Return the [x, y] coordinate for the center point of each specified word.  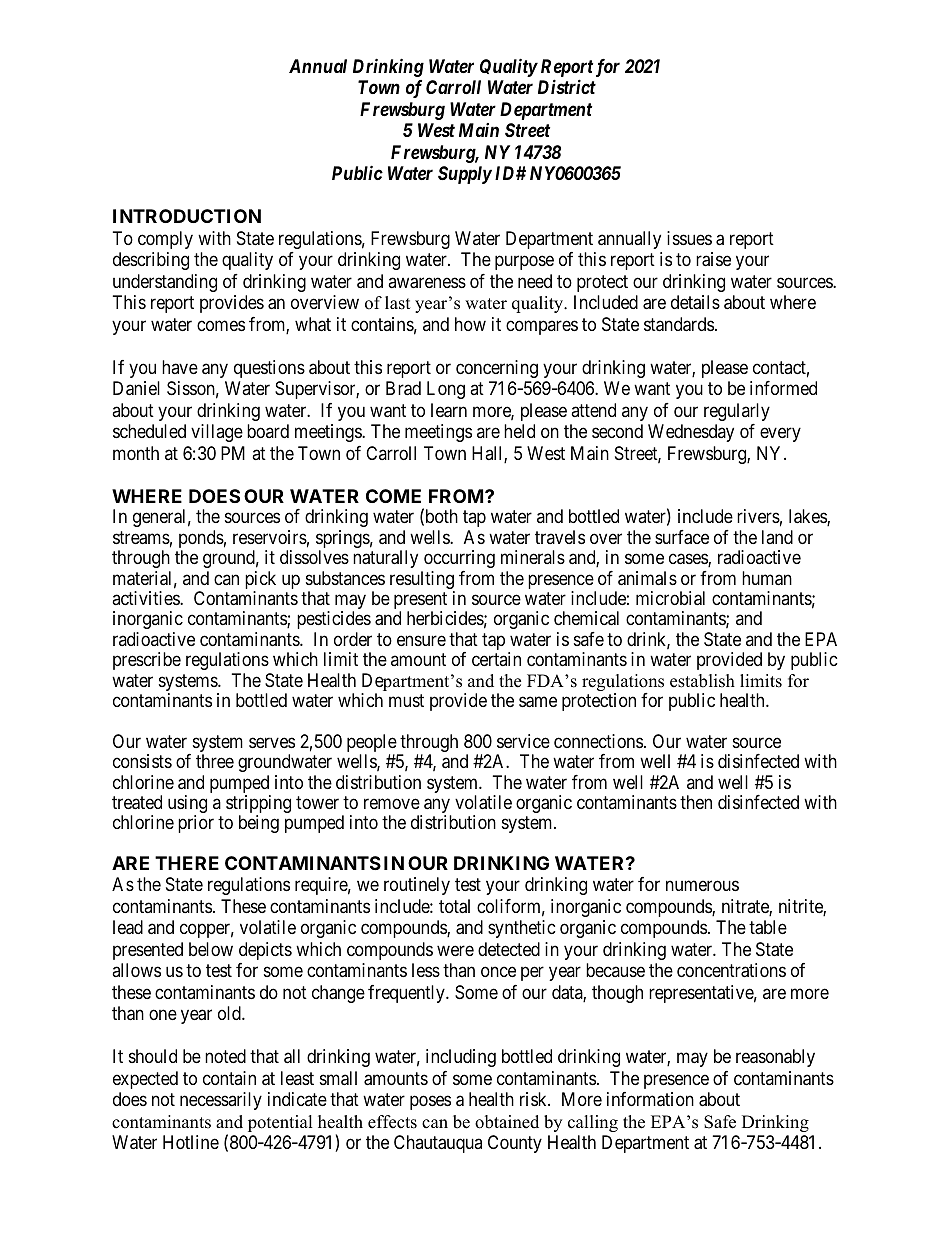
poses [430, 1103]
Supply [465, 175]
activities [146, 598]
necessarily [221, 1101]
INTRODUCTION [187, 216]
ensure [421, 640]
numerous [702, 886]
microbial [670, 598]
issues [689, 238]
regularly [737, 412]
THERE [187, 863]
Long [446, 390]
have [180, 367]
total [454, 906]
